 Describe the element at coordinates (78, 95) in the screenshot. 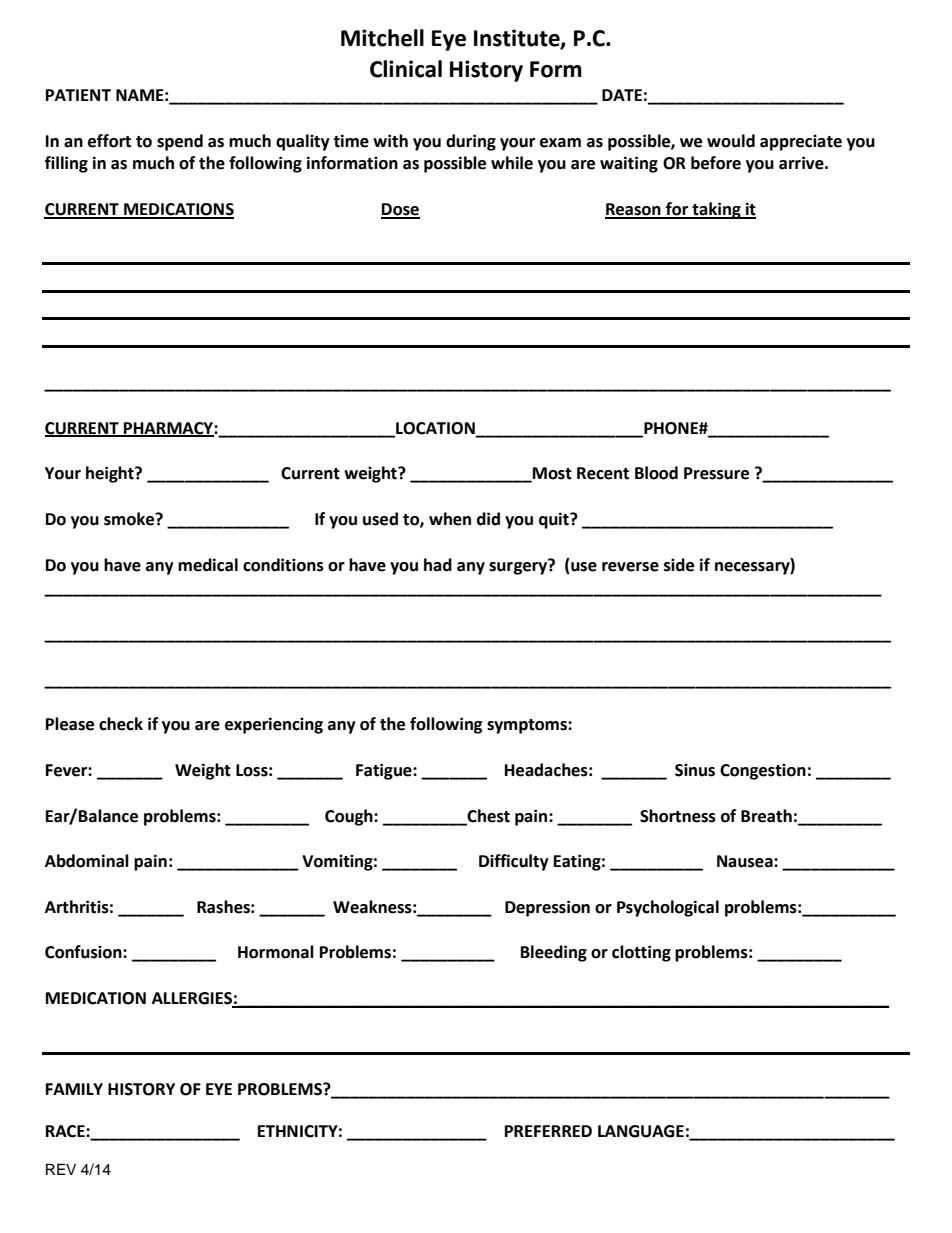

I see `PATIENT` at that location.
